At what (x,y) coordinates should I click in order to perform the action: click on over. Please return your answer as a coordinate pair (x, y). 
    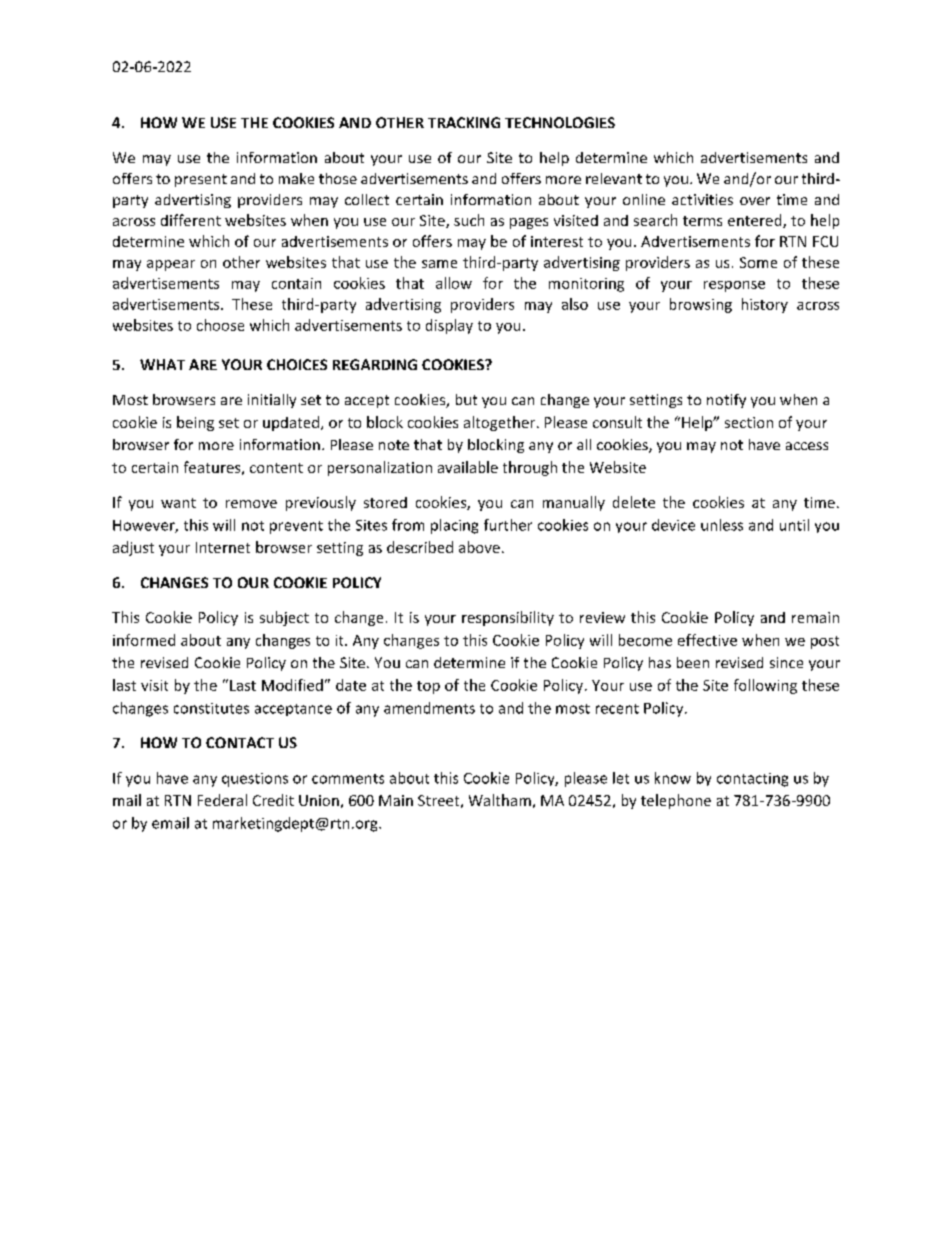
    Looking at the image, I should click on (755, 201).
